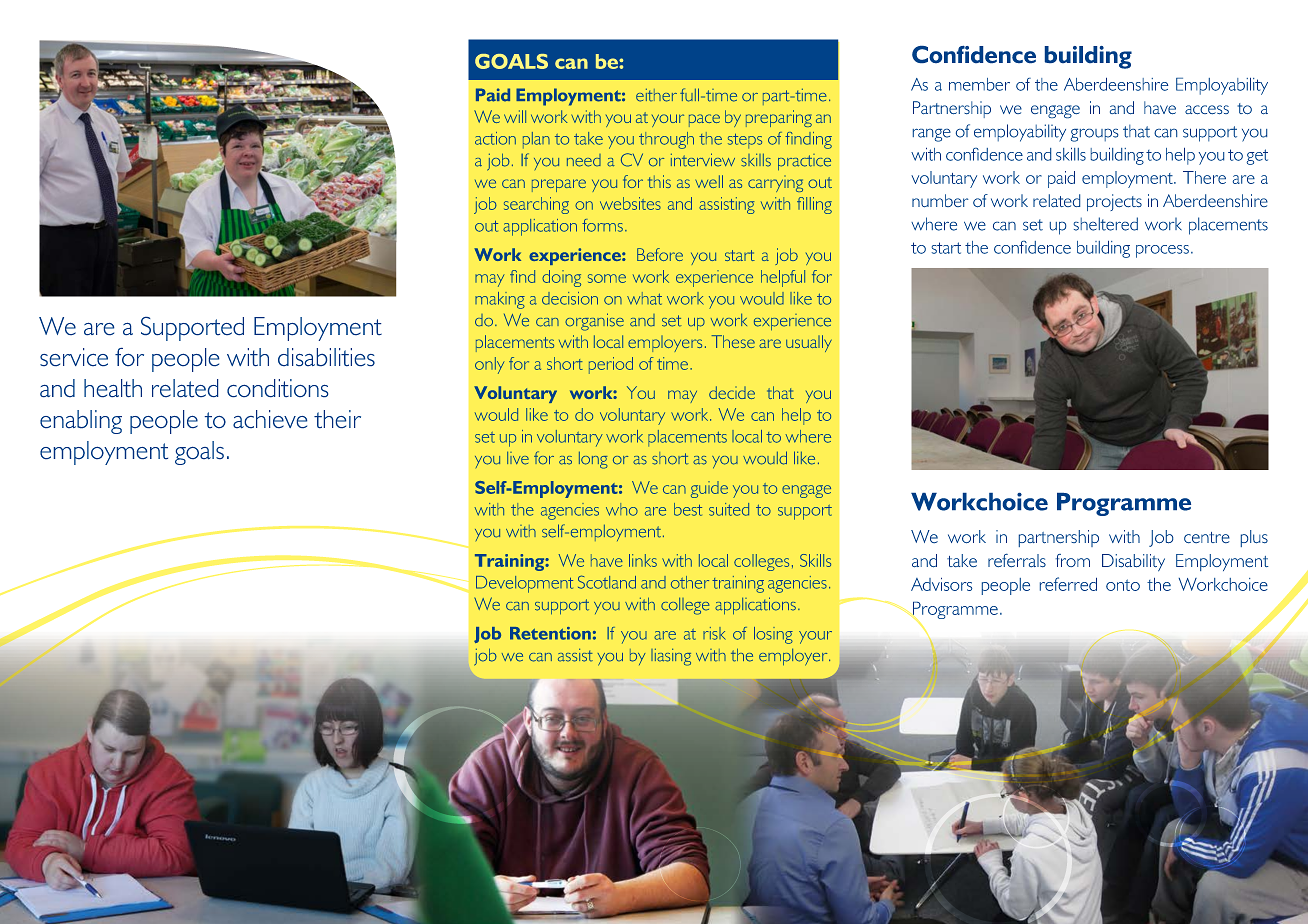 The height and width of the screenshot is (924, 1308). Describe the element at coordinates (515, 116) in the screenshot. I see `will` at that location.
